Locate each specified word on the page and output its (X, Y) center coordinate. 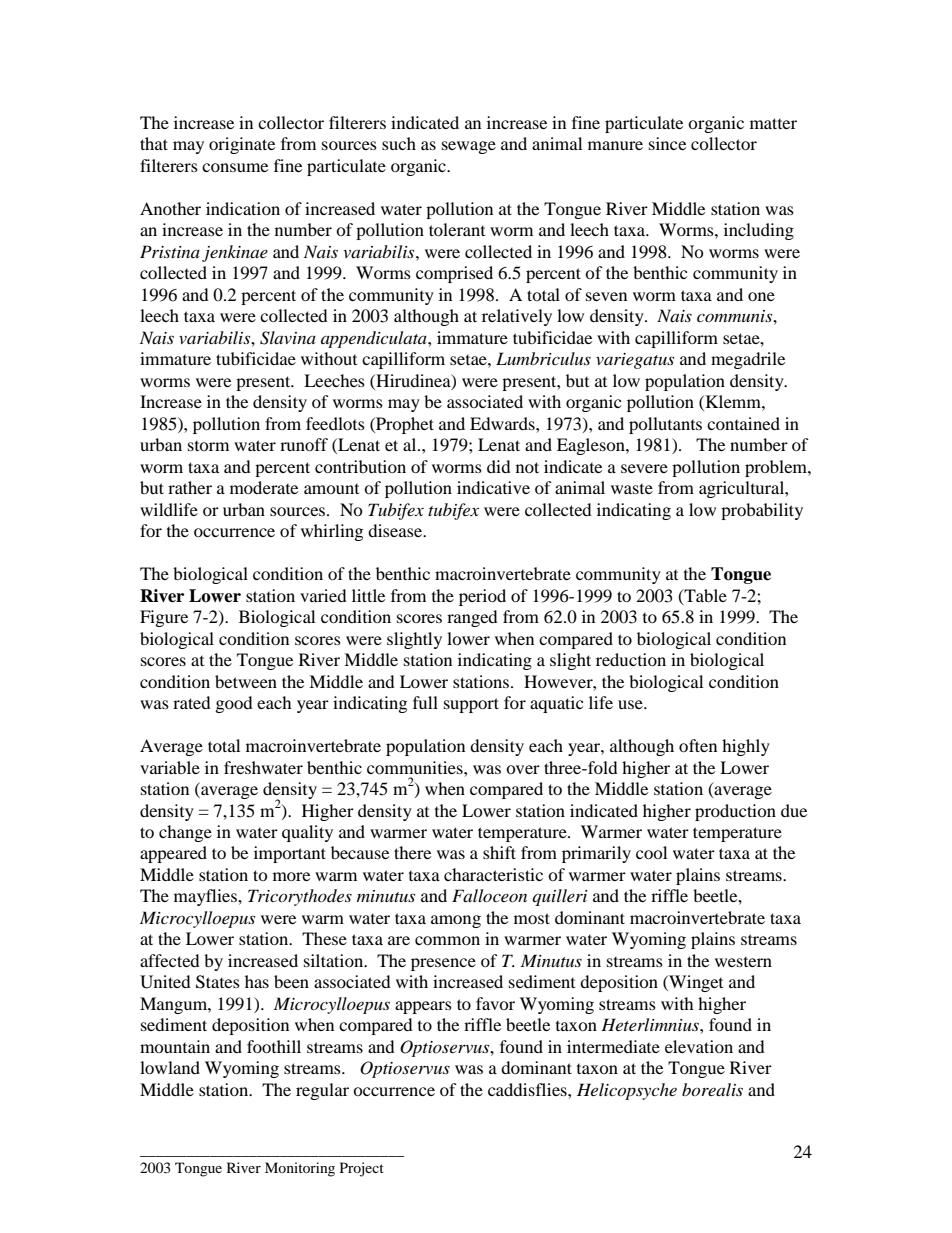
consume (235, 167)
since (667, 143)
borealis (712, 1089)
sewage (469, 147)
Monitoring (300, 1169)
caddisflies (528, 1089)
